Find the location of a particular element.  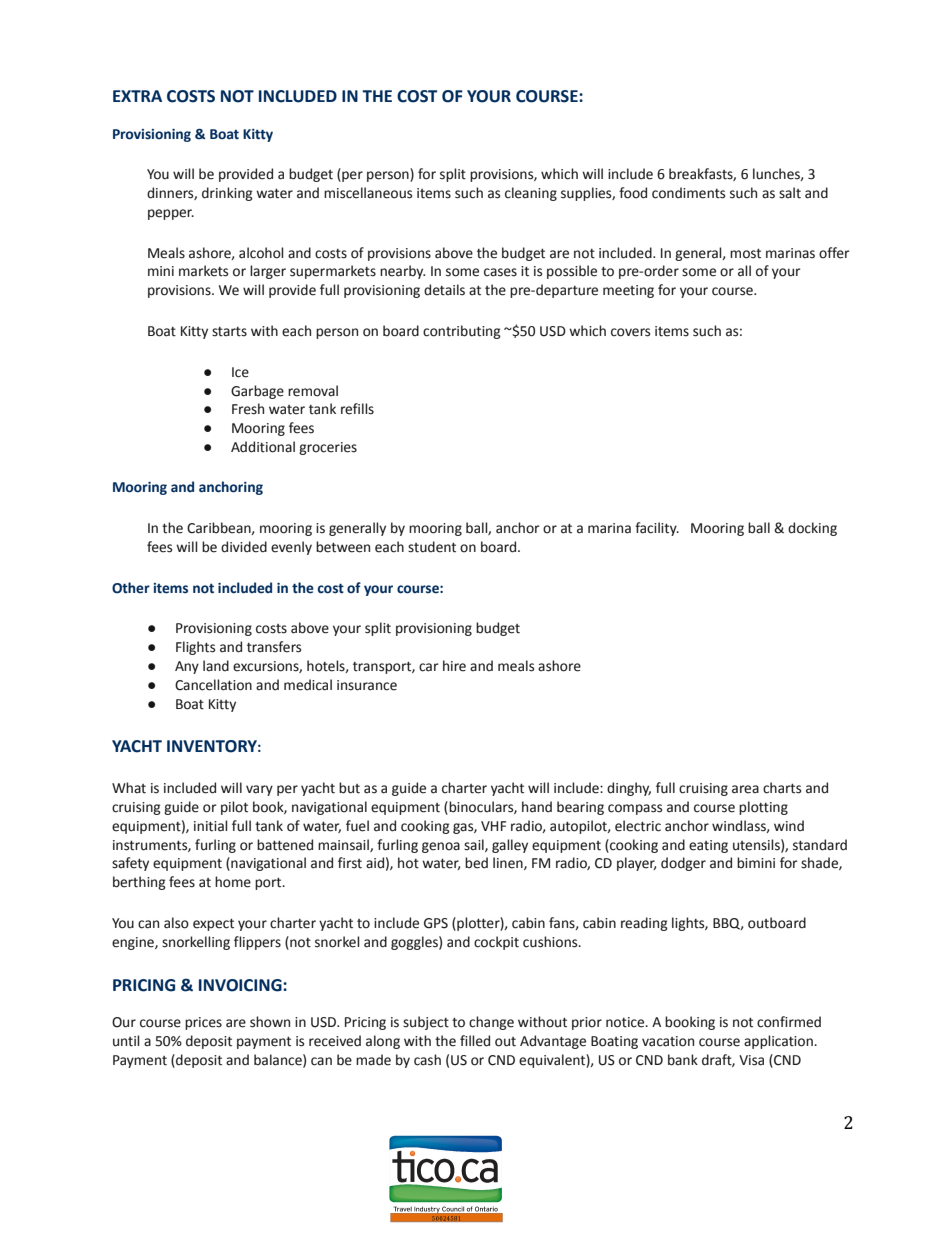

EXTRA is located at coordinates (137, 96).
